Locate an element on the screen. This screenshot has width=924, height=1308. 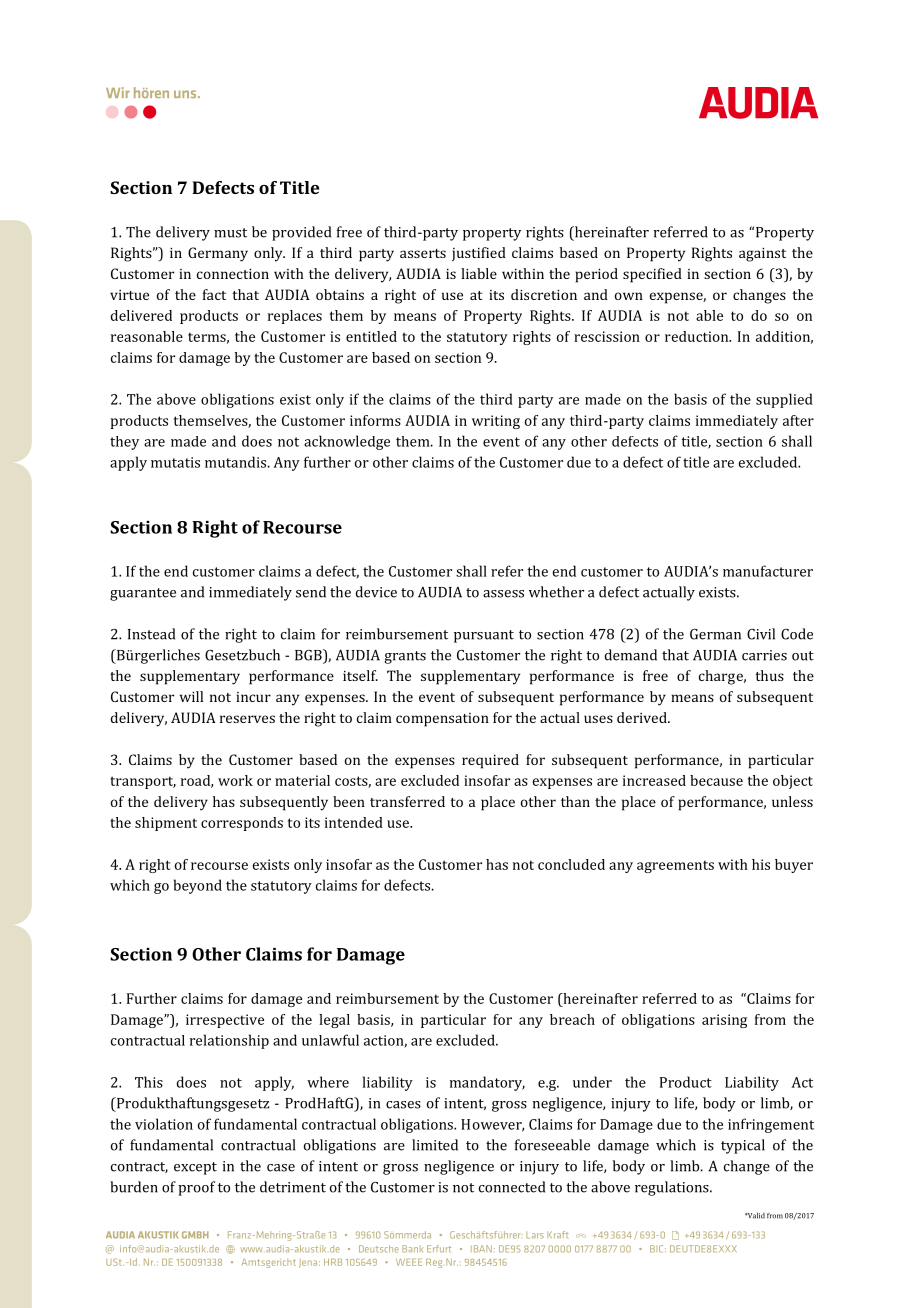
because is located at coordinates (716, 780).
